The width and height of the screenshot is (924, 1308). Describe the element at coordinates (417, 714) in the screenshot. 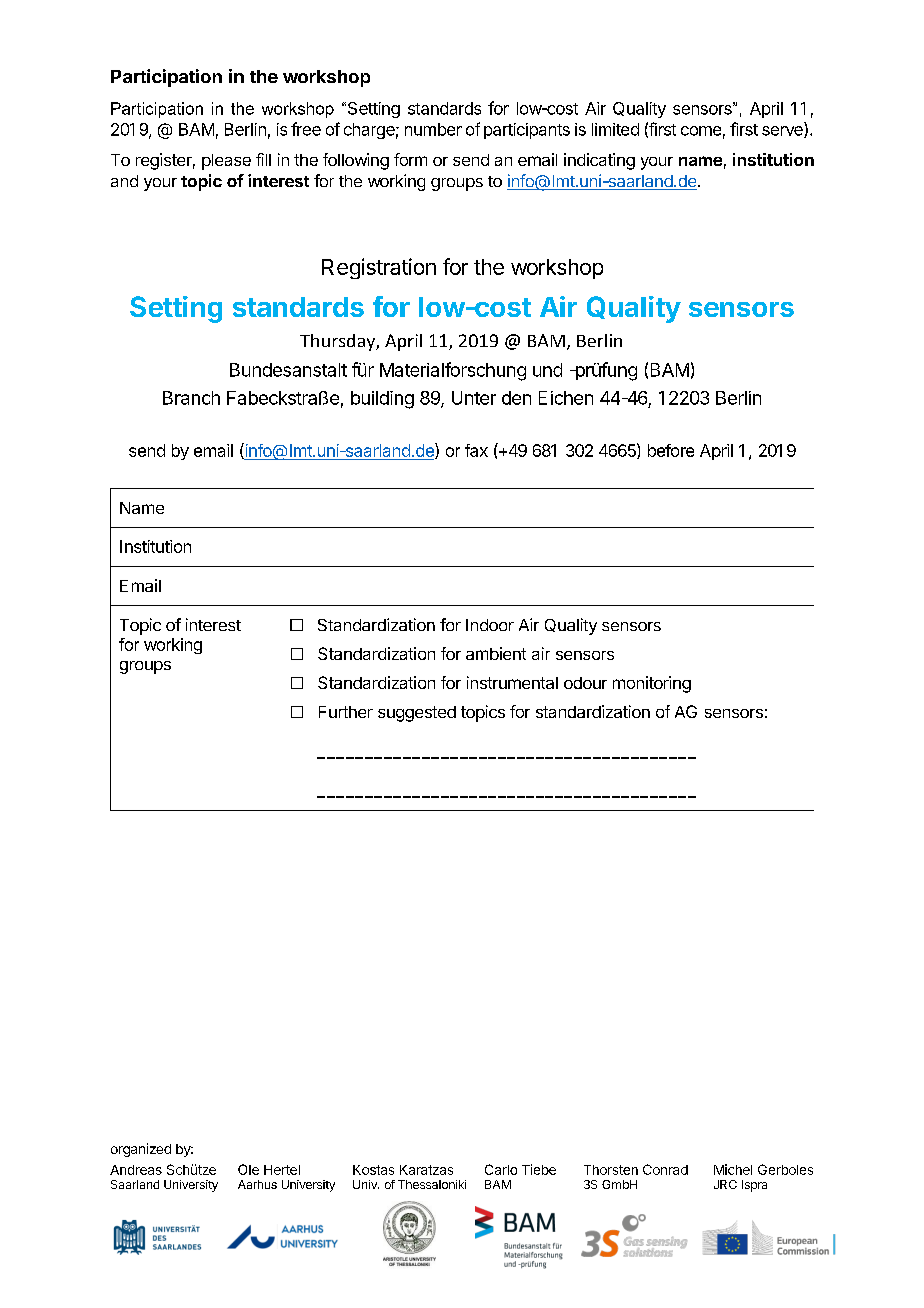

I see `suggested` at that location.
